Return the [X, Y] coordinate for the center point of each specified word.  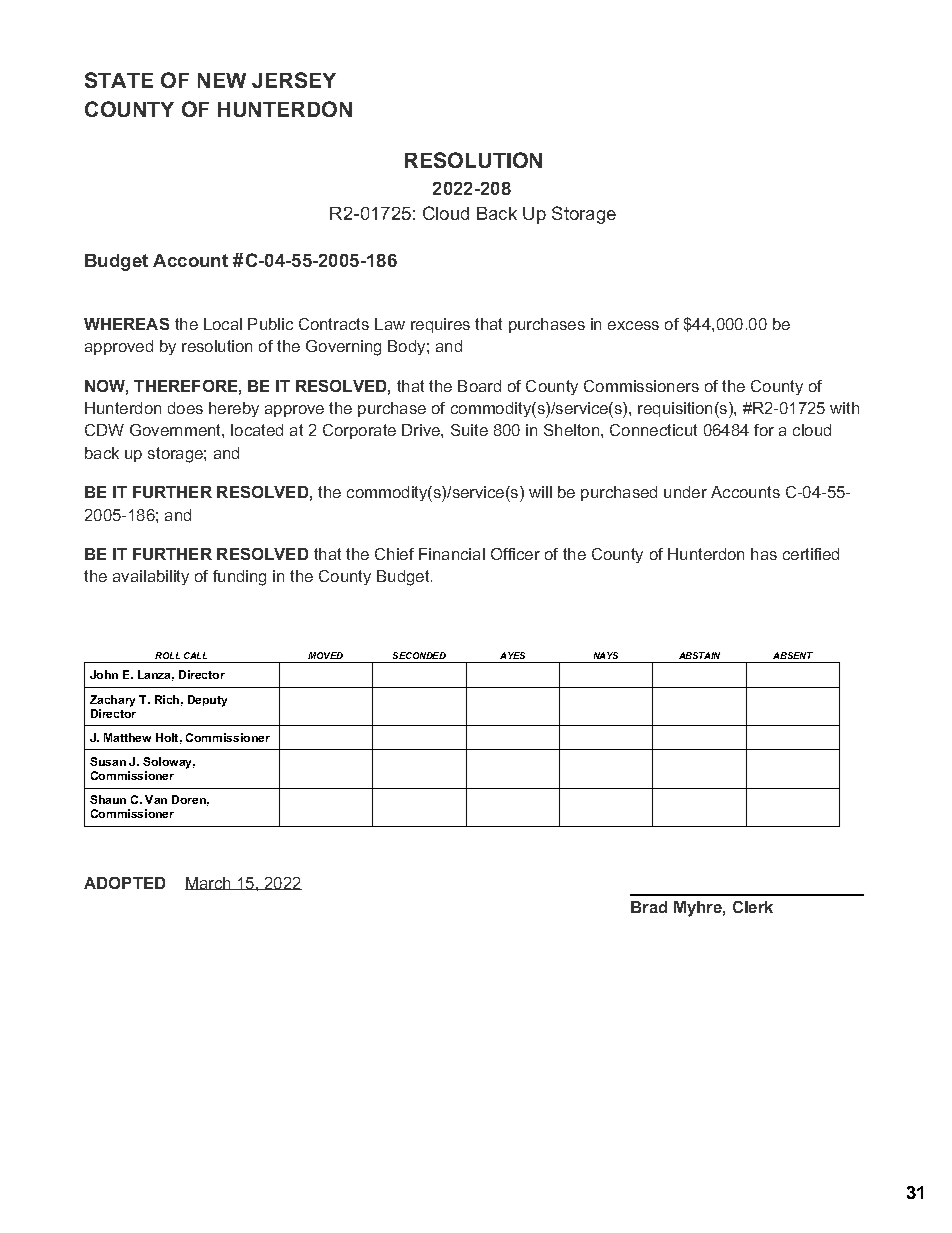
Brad [649, 907]
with [844, 408]
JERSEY [294, 80]
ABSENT [793, 655]
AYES [512, 655]
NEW [222, 80]
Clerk [753, 907]
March [209, 883]
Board [479, 386]
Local [223, 324]
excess [633, 325]
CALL [195, 655]
